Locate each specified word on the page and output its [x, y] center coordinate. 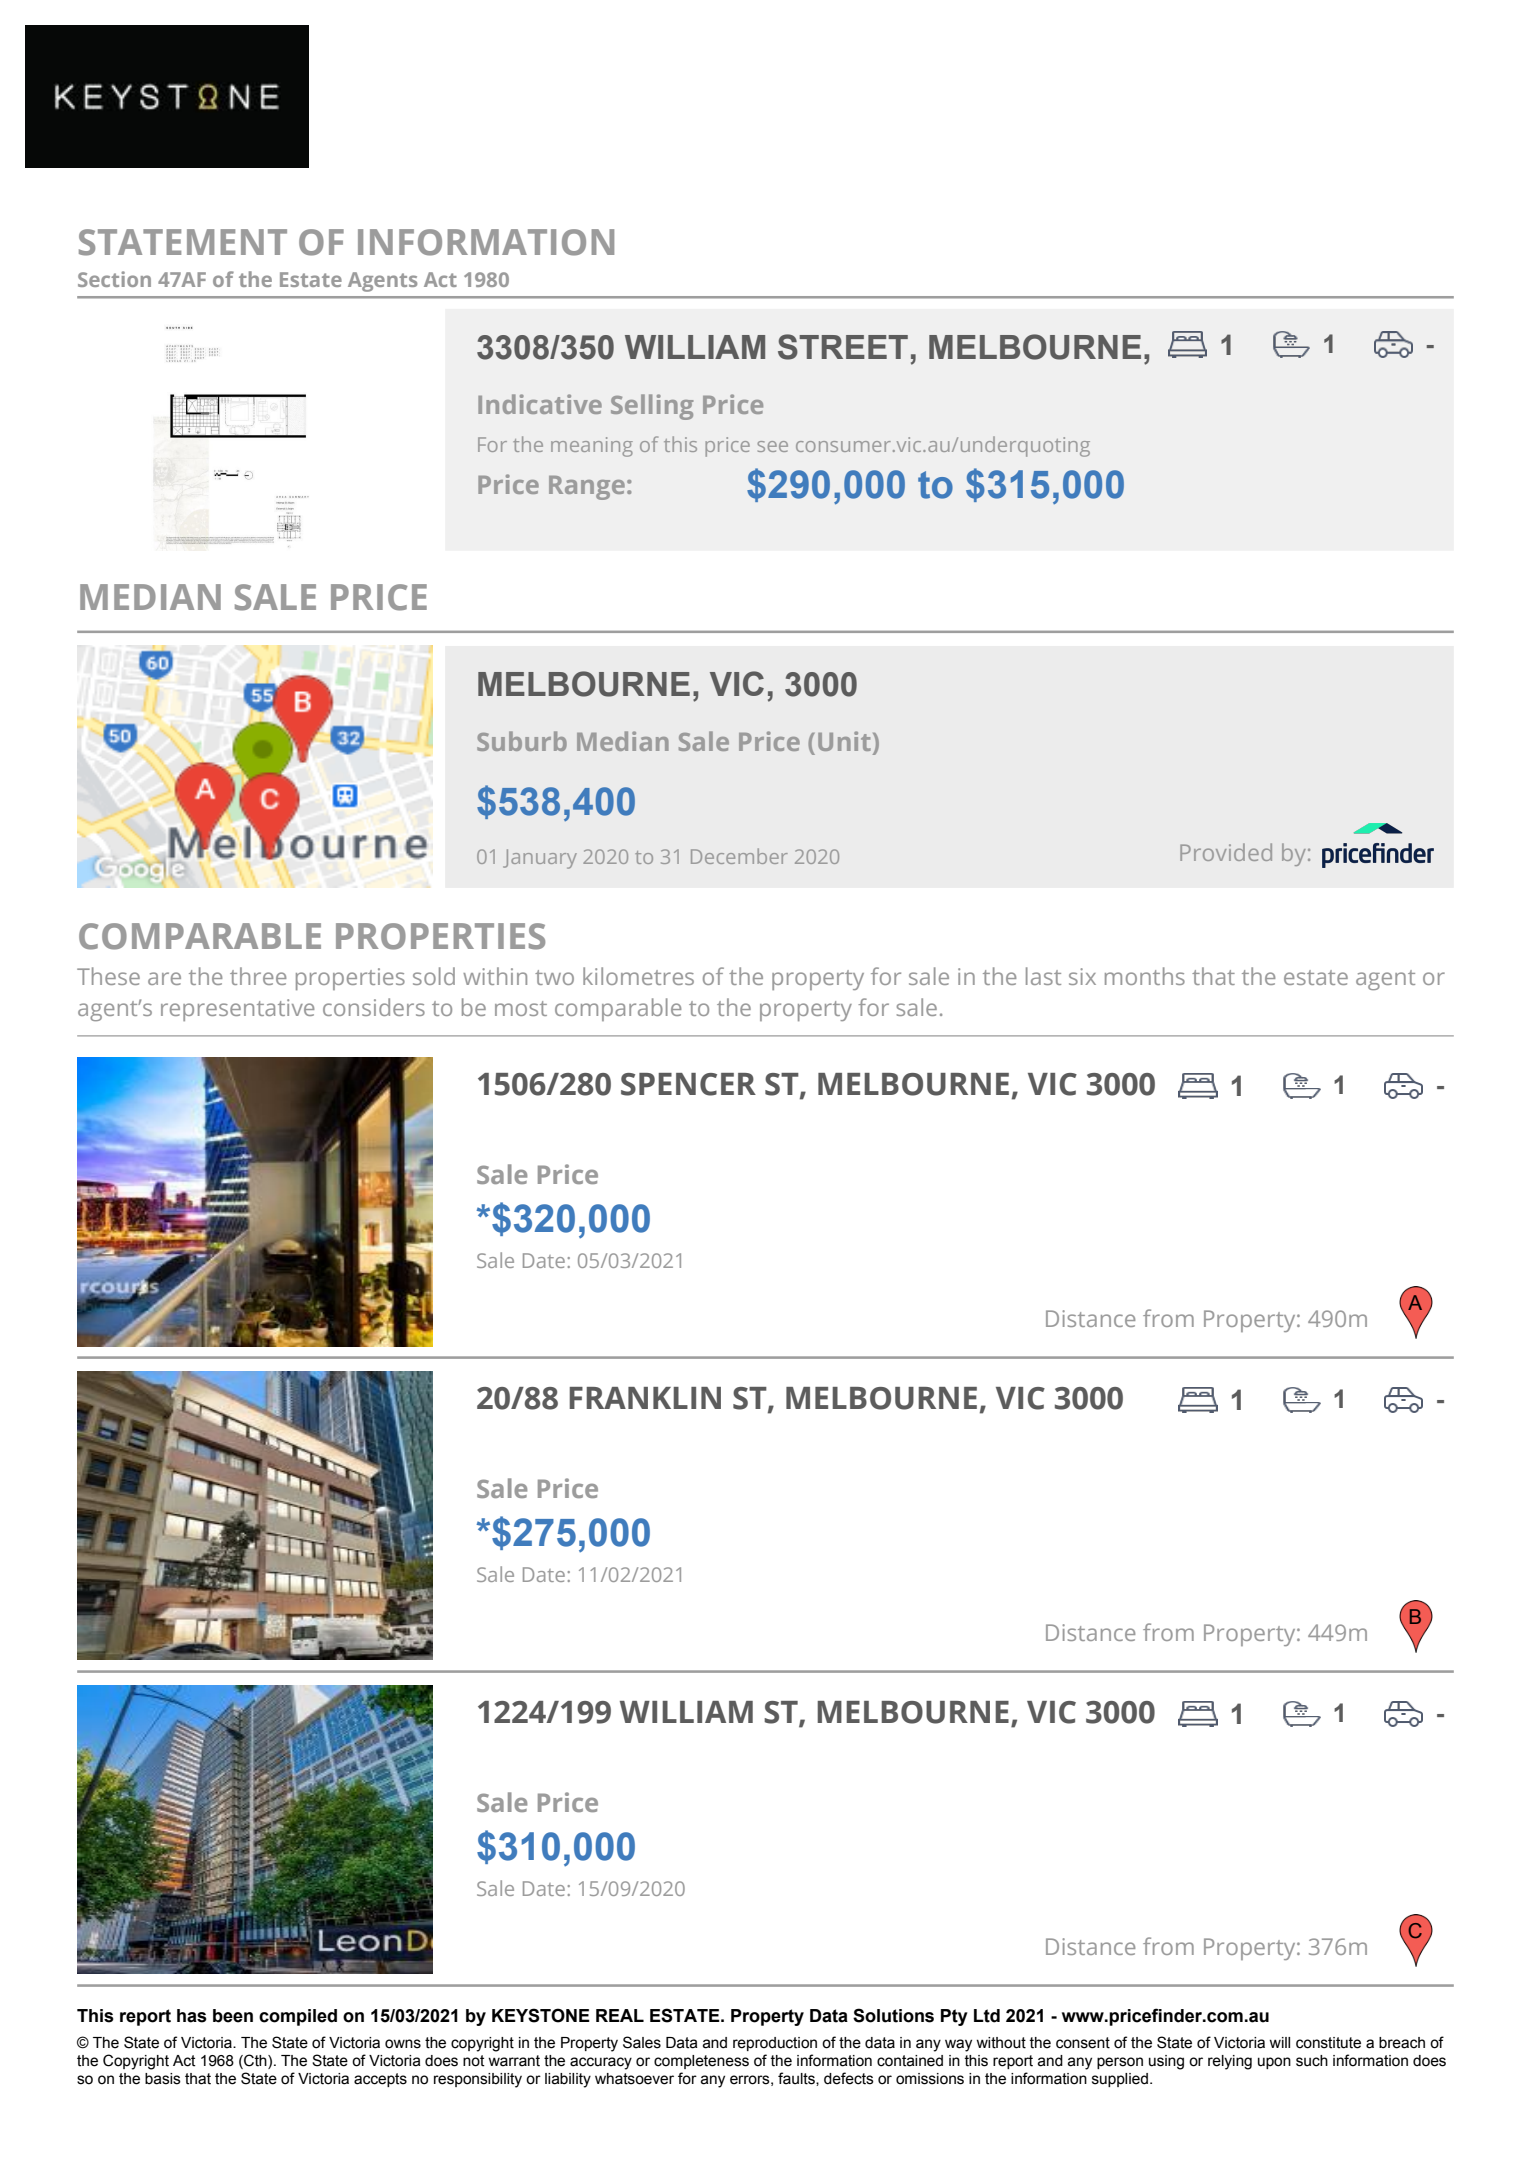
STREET [843, 347]
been [233, 2016]
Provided [1226, 852]
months [1145, 976]
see [772, 446]
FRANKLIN [645, 1398]
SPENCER [688, 1084]
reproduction [775, 2044]
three [258, 976]
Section [114, 279]
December [739, 856]
